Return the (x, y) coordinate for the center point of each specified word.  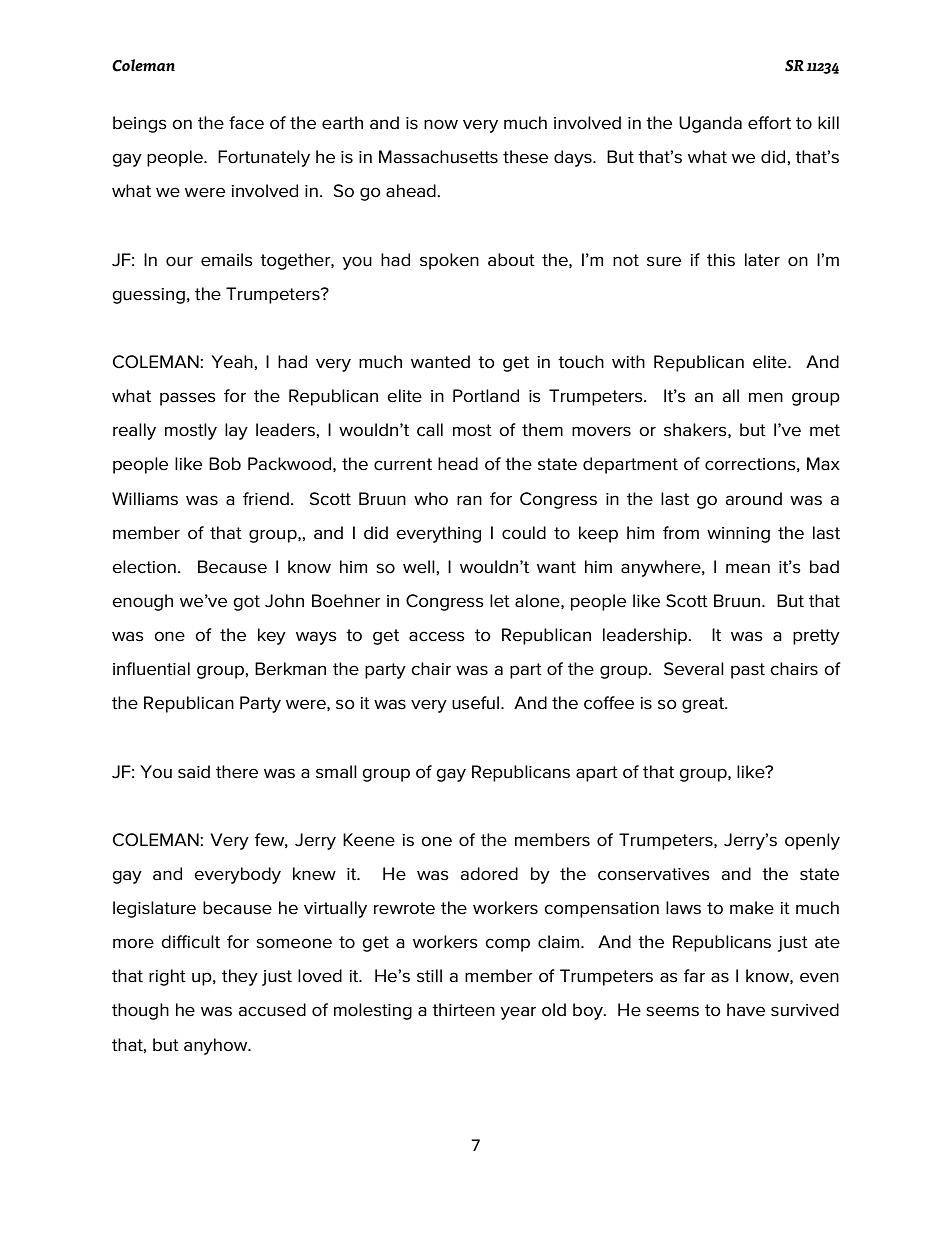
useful (475, 703)
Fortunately (264, 158)
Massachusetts (438, 157)
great (704, 705)
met (825, 430)
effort (769, 123)
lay (236, 431)
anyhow (217, 1046)
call (430, 430)
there (237, 772)
